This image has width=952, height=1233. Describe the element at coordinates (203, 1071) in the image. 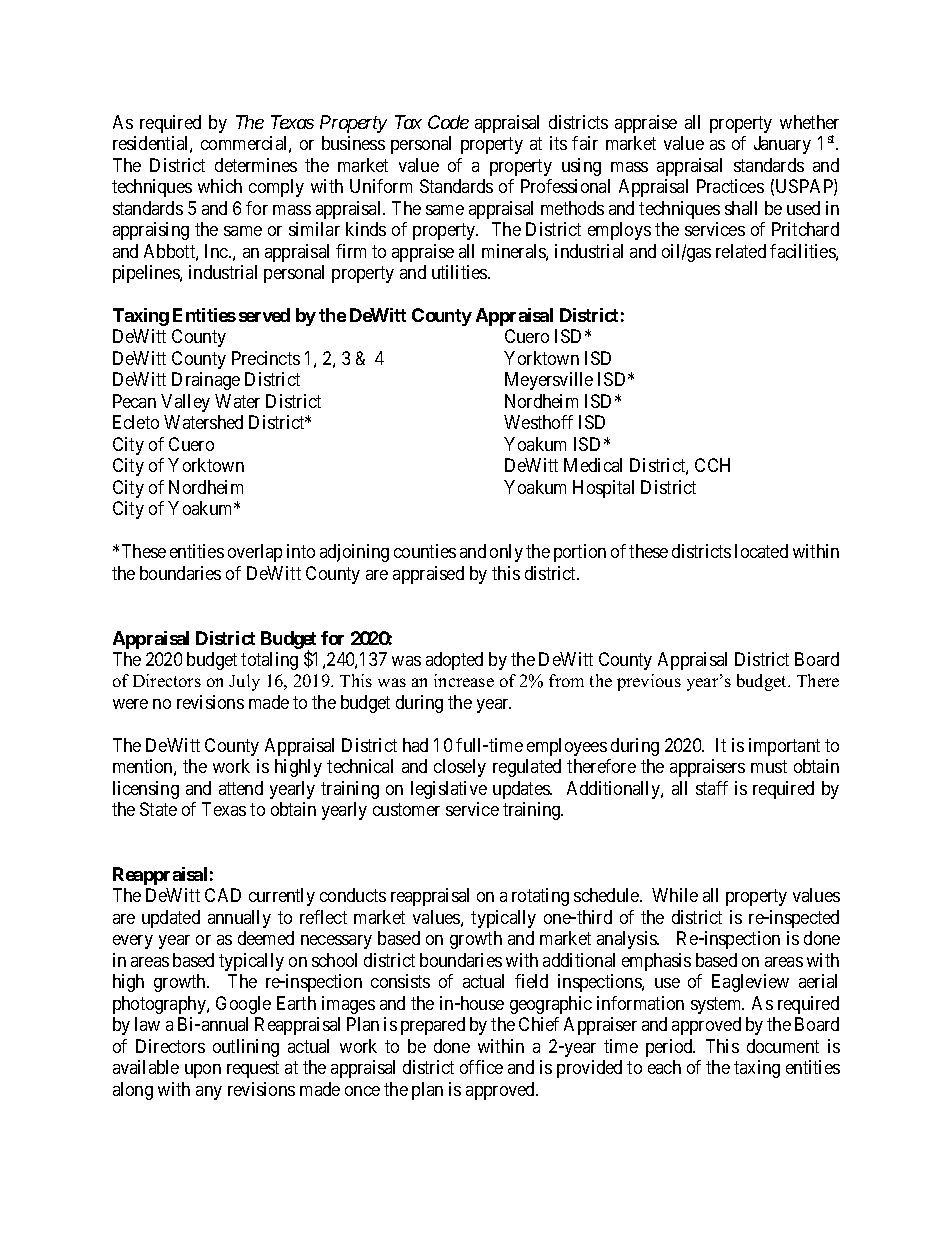

I see `upon` at that location.
